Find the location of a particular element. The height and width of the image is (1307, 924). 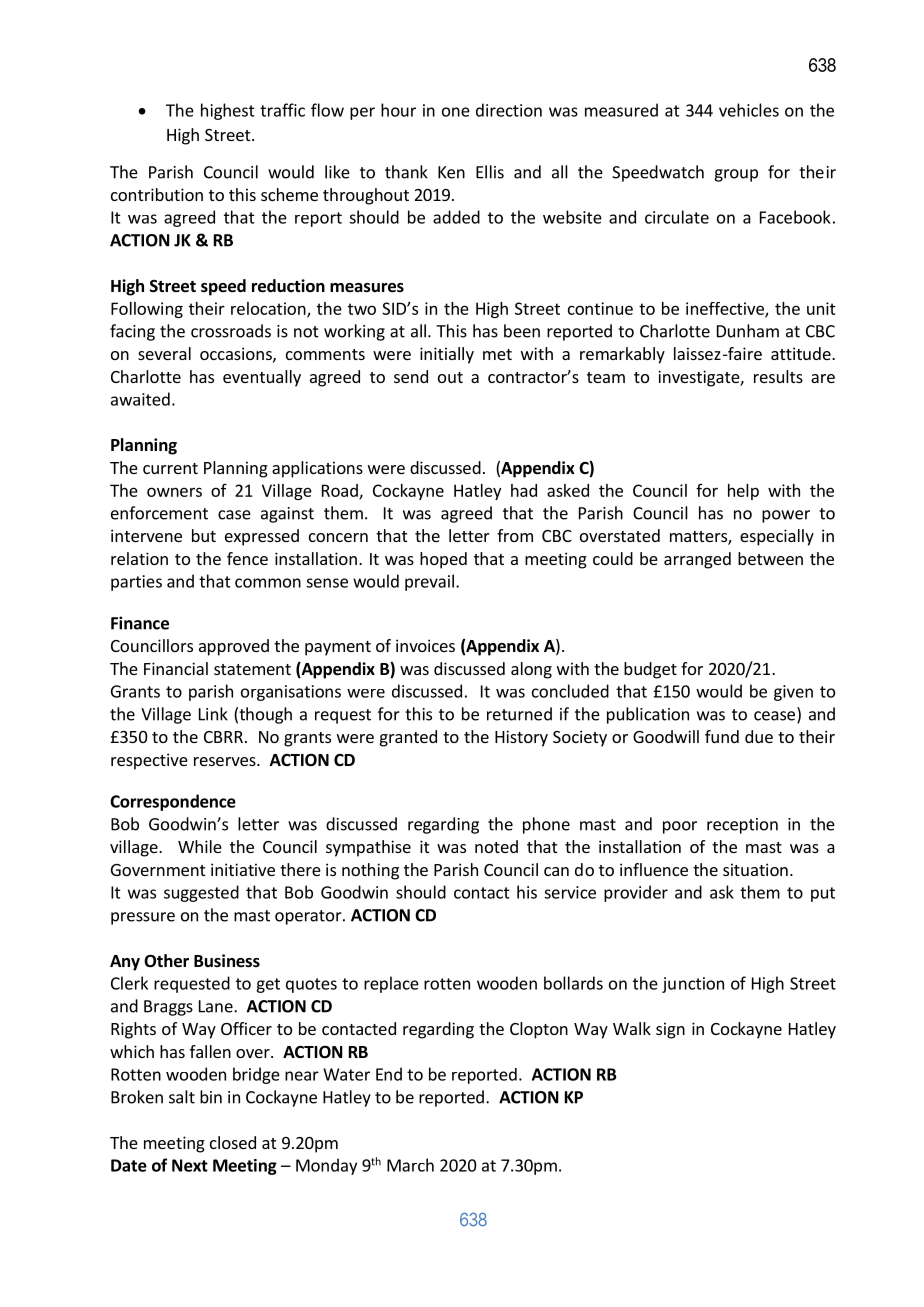

eventually is located at coordinates (262, 378).
